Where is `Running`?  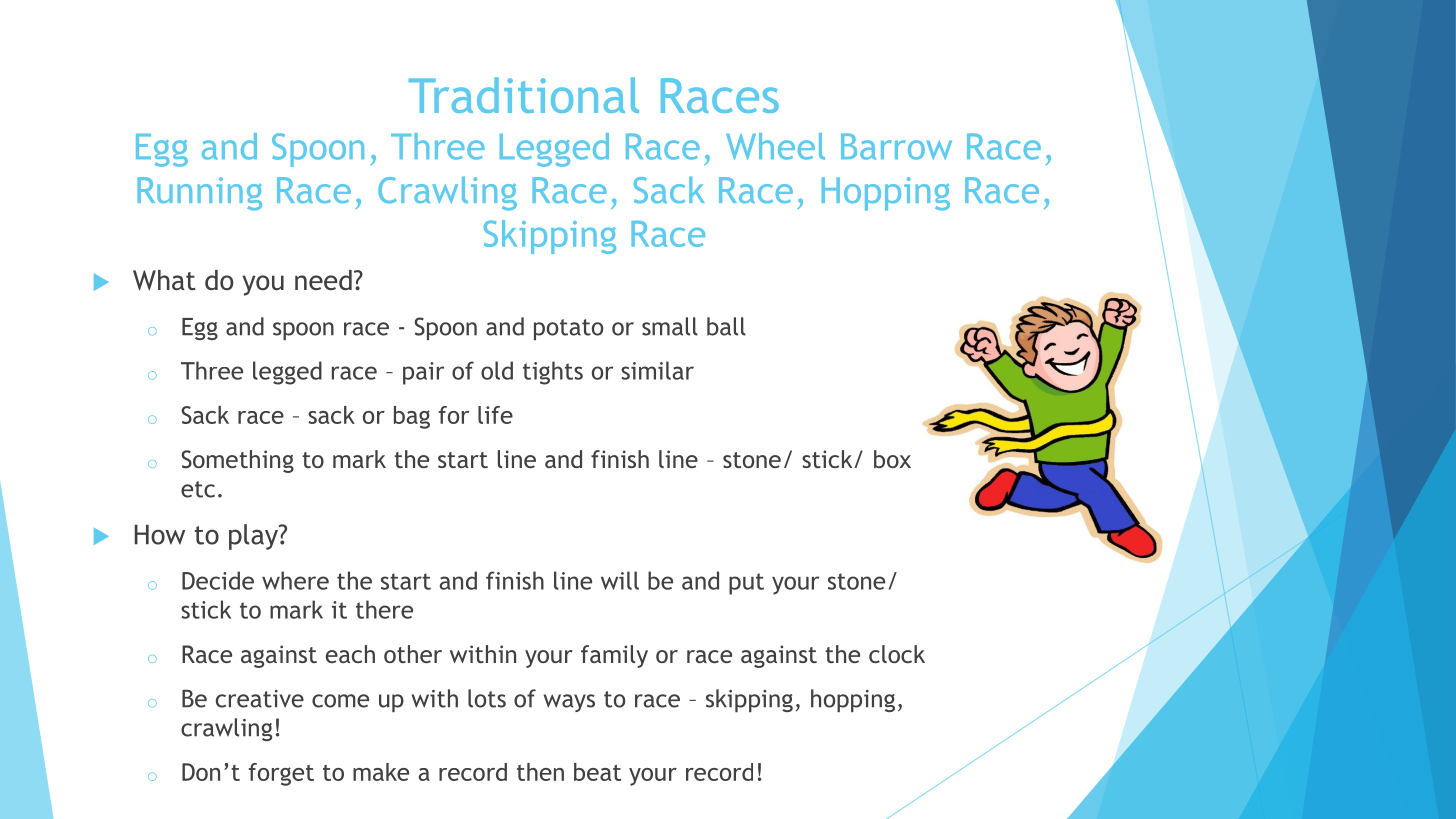
Running is located at coordinates (199, 194).
